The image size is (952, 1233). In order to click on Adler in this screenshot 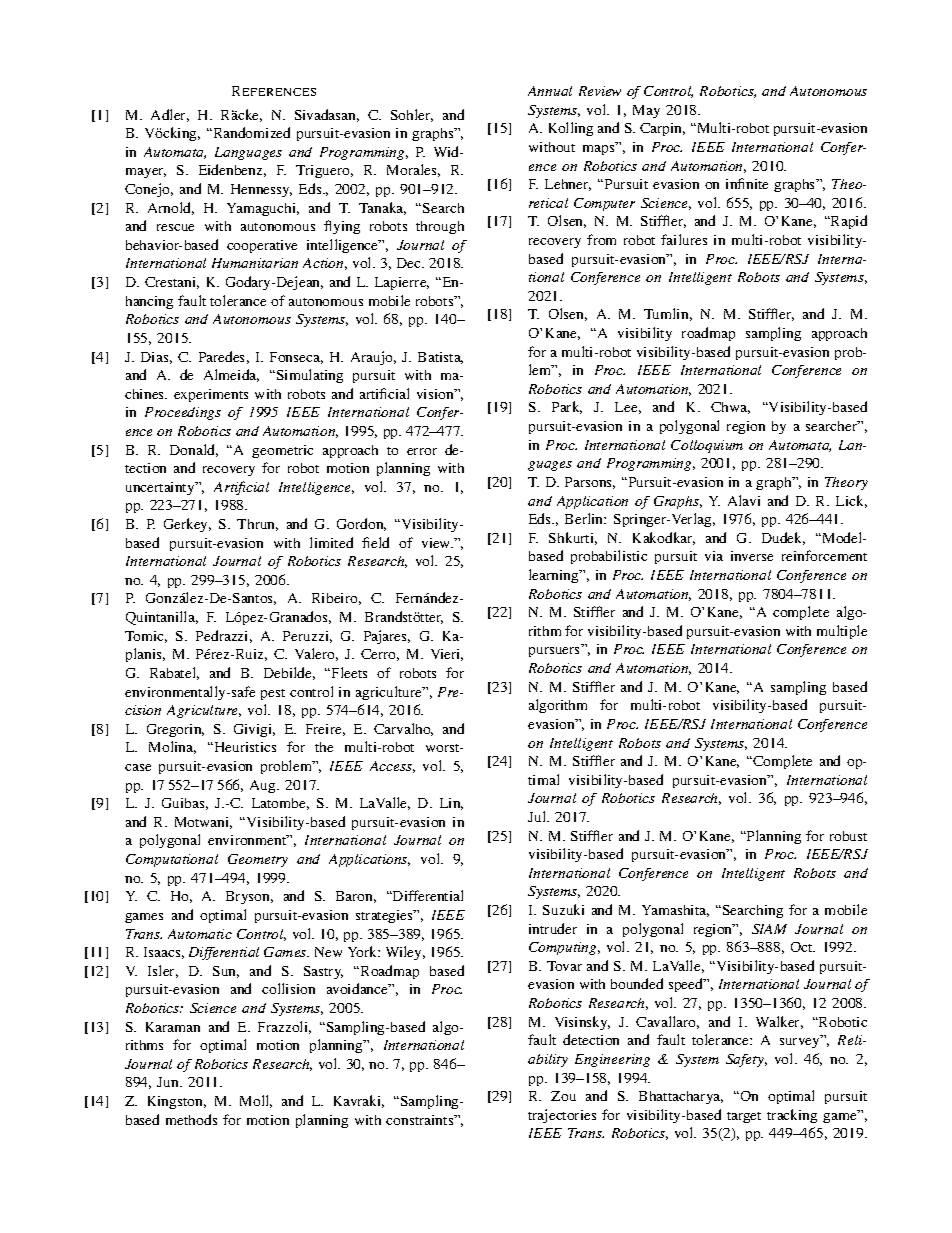, I will do `click(170, 115)`.
